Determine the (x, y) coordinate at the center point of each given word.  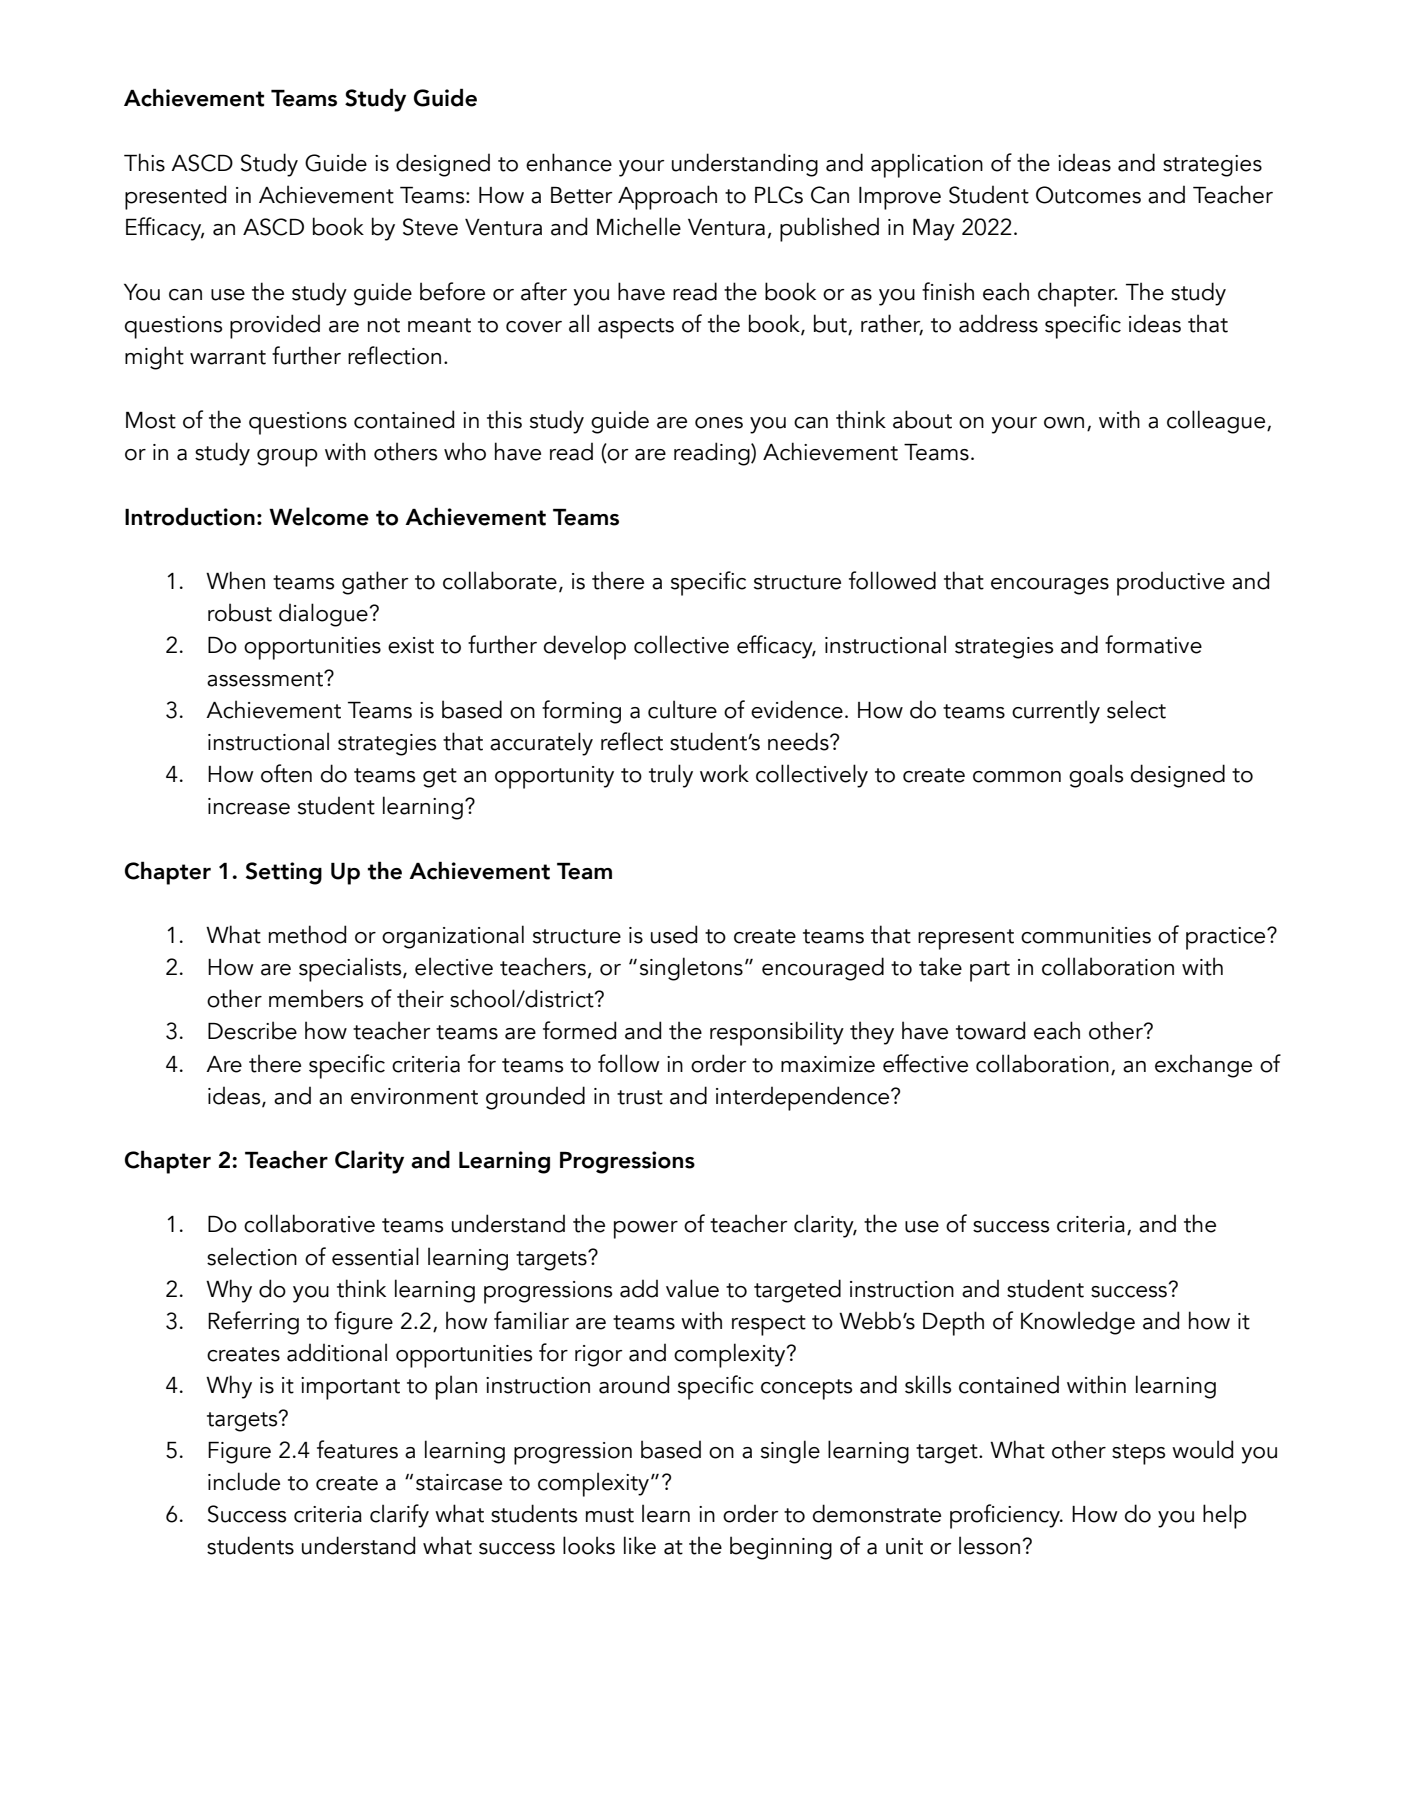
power (646, 1230)
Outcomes (1088, 195)
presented (175, 197)
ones (719, 423)
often (286, 773)
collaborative (309, 1223)
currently (1056, 712)
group (287, 458)
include (244, 1481)
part (990, 971)
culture (682, 709)
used (674, 934)
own (1064, 423)
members (316, 998)
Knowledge (1078, 1323)
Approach (667, 197)
